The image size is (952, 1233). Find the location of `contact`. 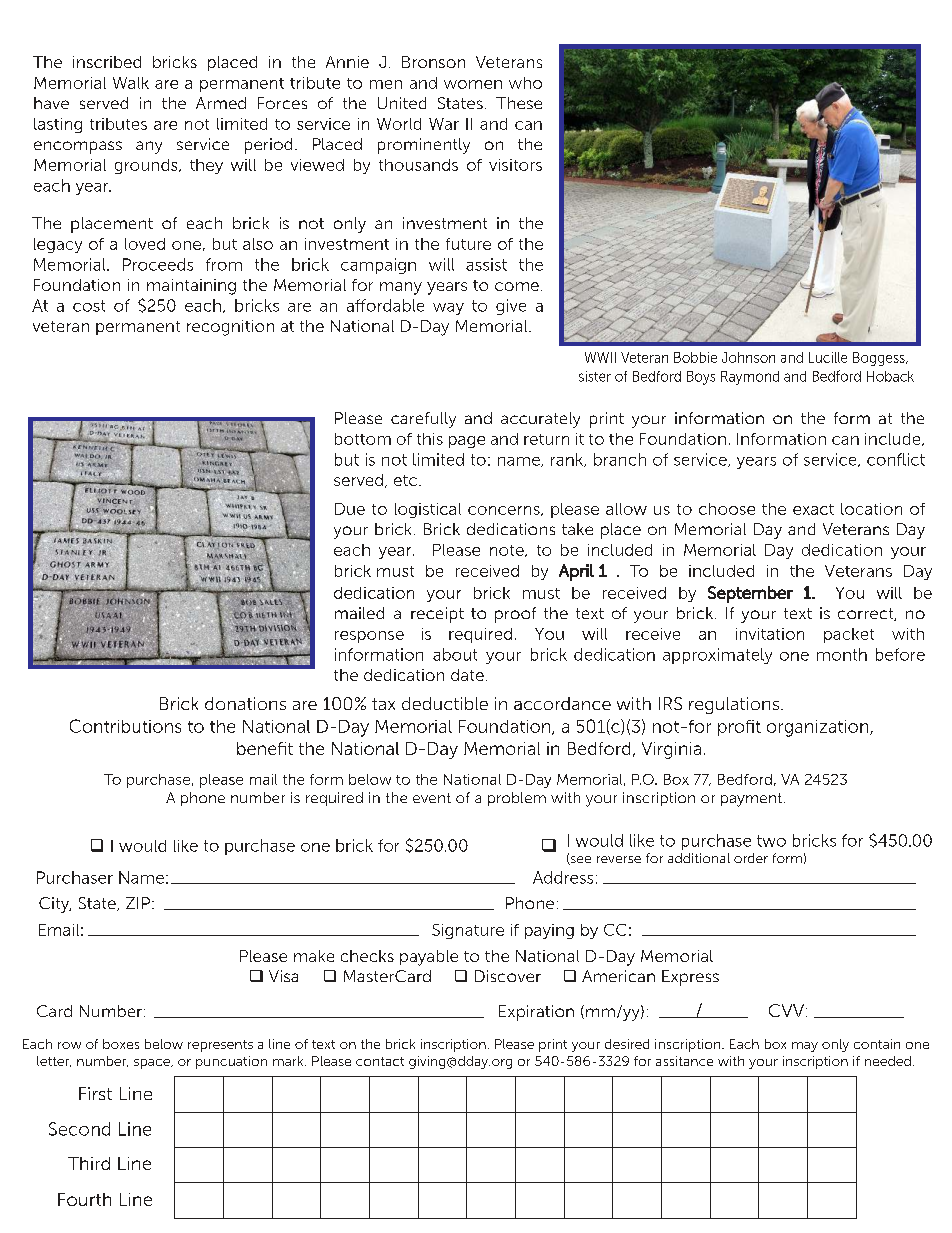

contact is located at coordinates (380, 1061).
